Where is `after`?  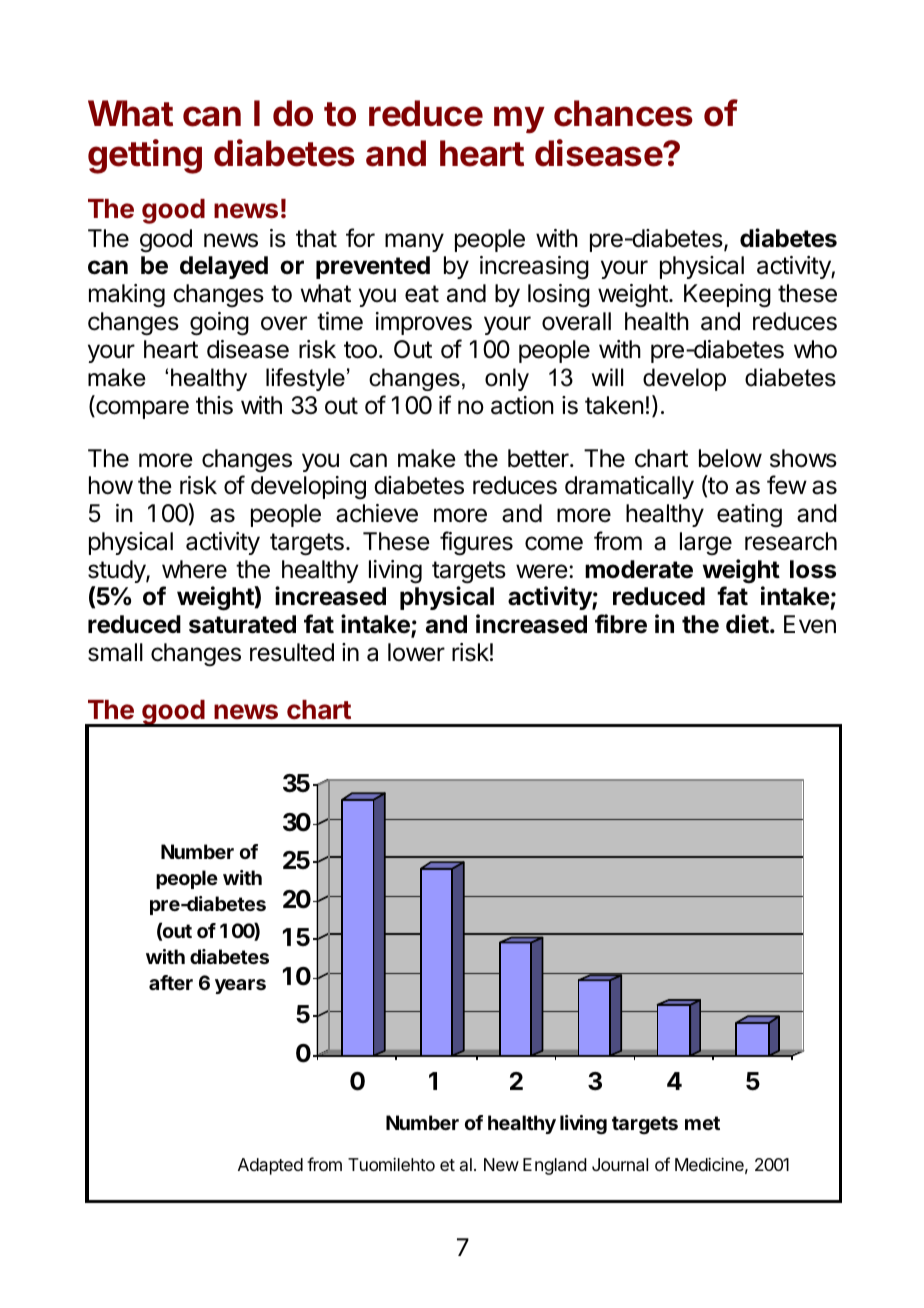 after is located at coordinates (171, 982).
